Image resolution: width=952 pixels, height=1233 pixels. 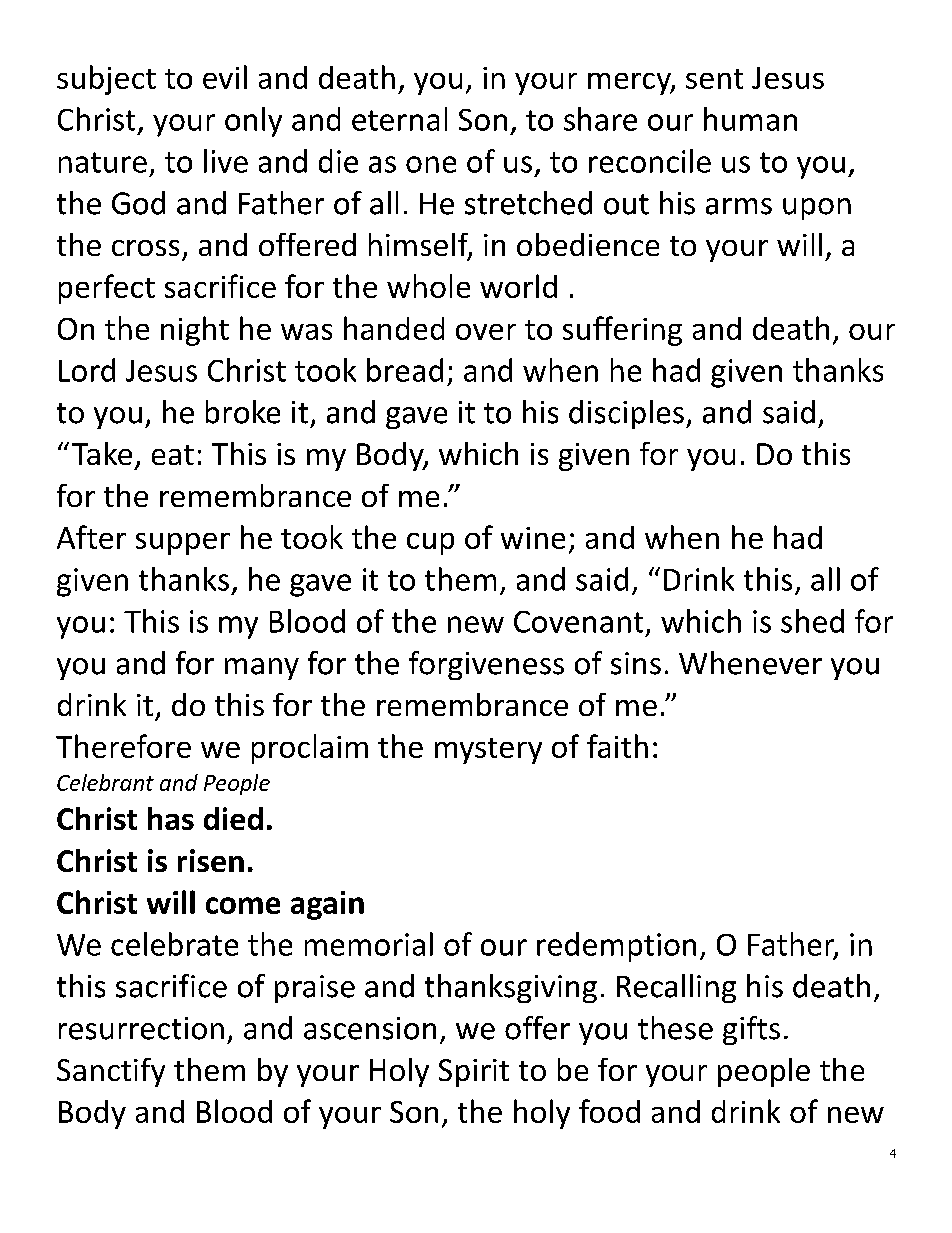 I want to click on Spirit, so click(x=474, y=1073).
